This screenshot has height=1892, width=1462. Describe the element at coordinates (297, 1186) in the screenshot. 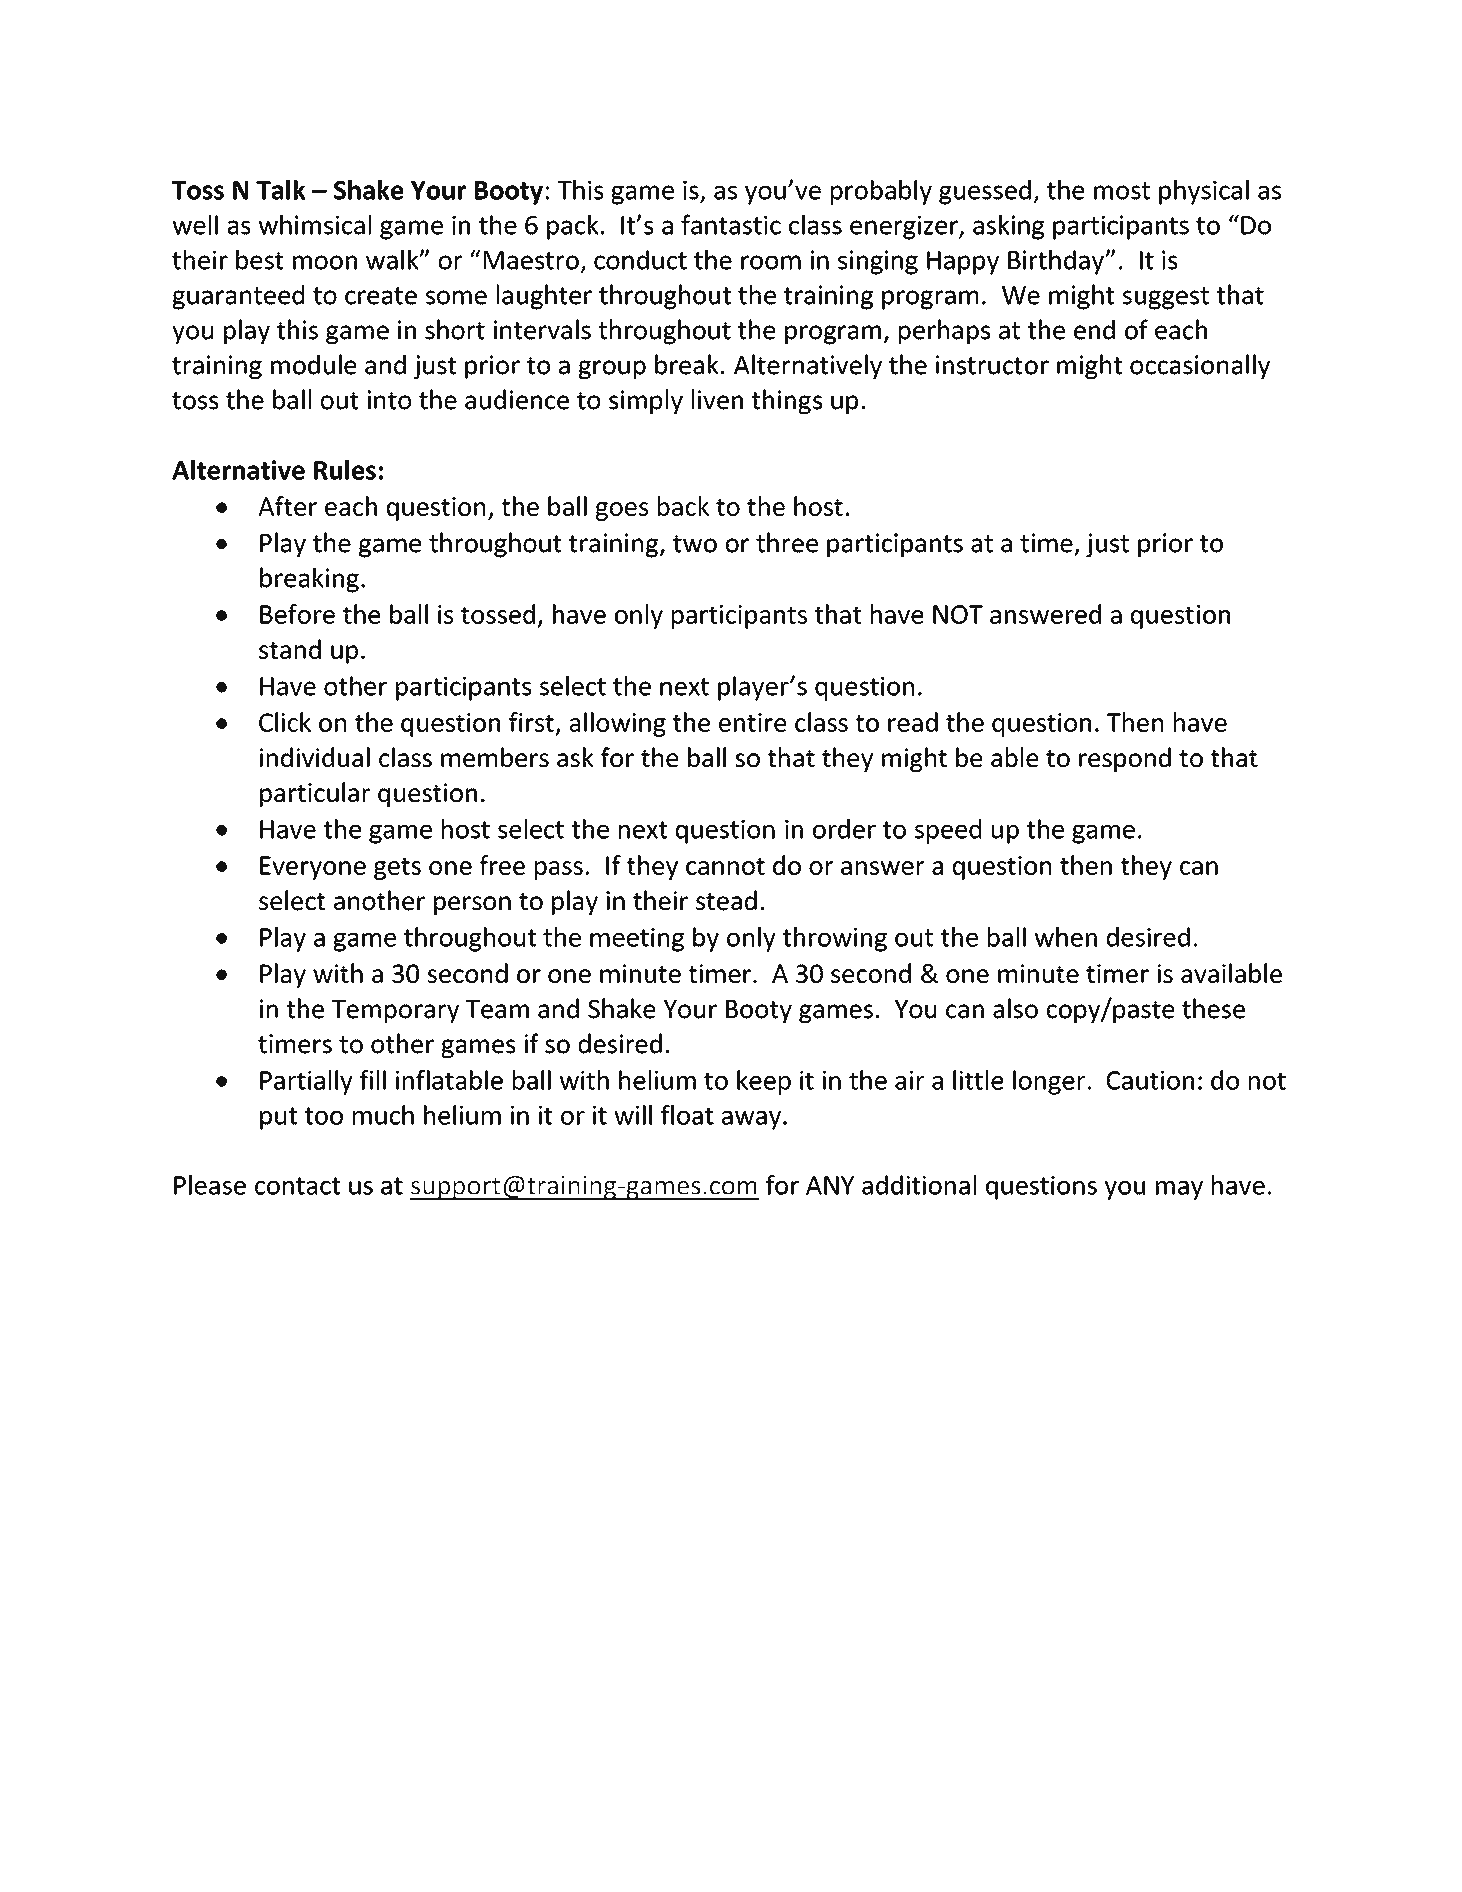

I see `contact` at that location.
